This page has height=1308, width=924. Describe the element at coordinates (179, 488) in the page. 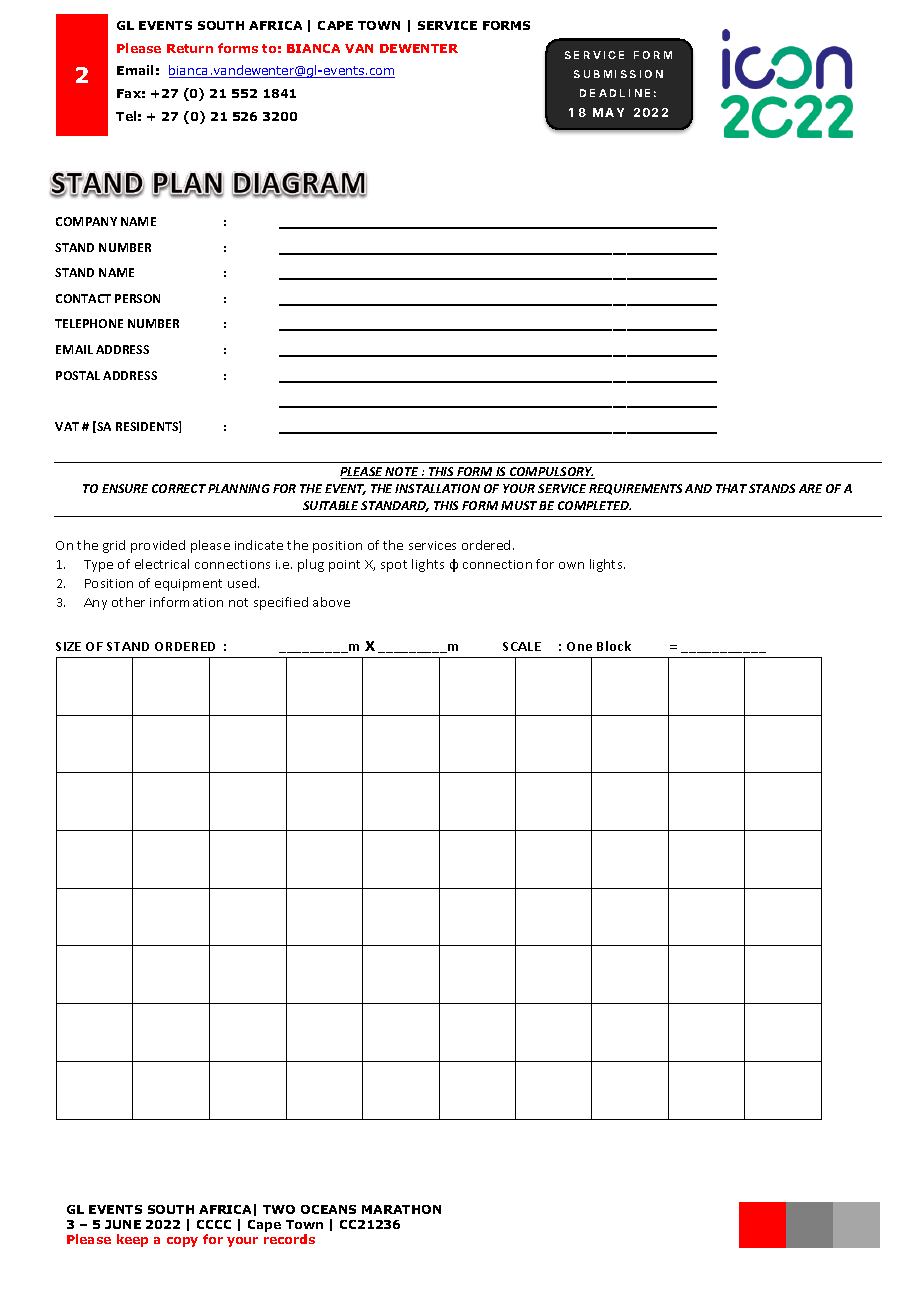

I see `CORRECT` at that location.
